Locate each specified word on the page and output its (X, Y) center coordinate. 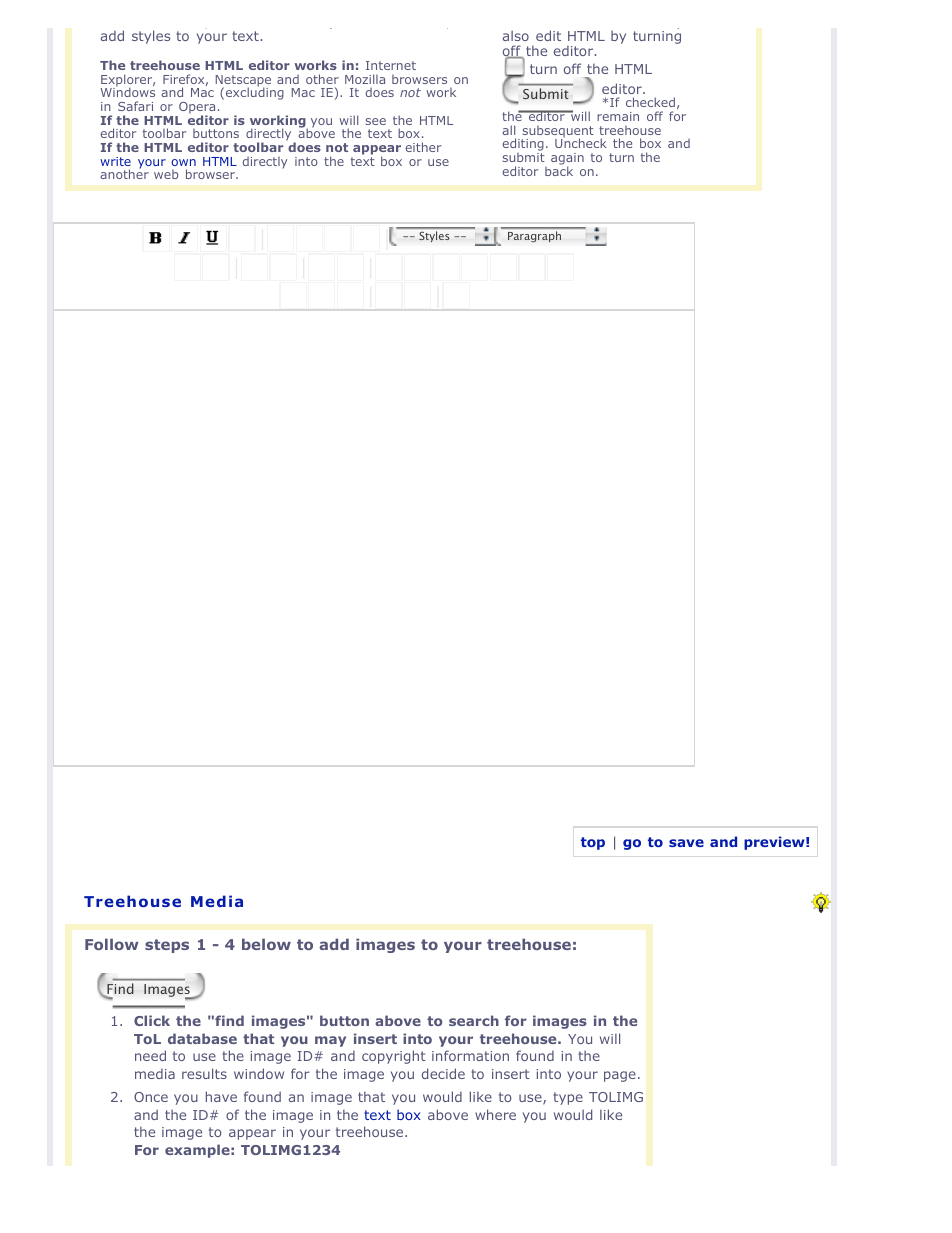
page (620, 1076)
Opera (197, 109)
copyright (394, 1057)
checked (650, 102)
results (204, 1073)
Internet (391, 65)
